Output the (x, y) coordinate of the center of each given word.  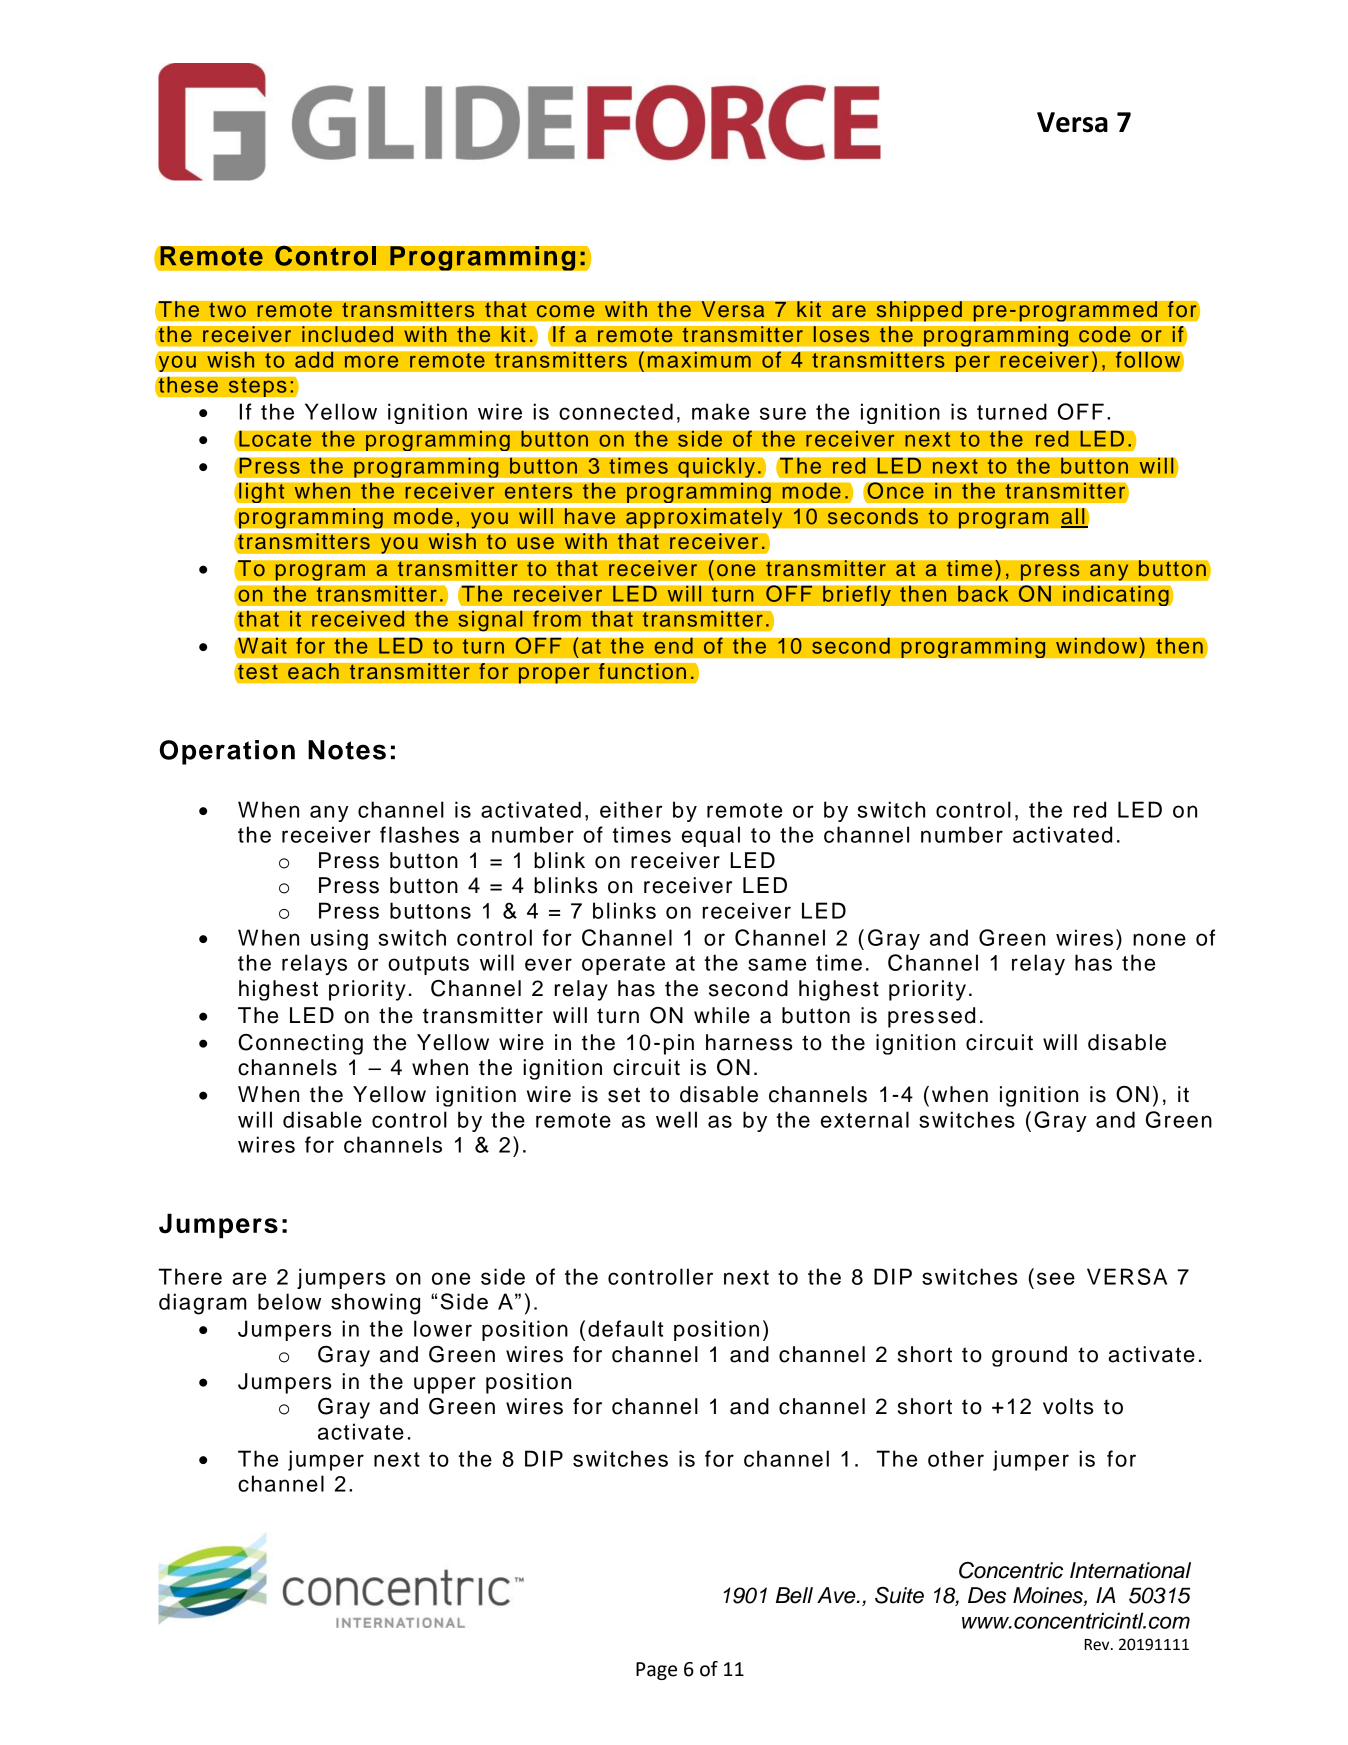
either (631, 809)
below (289, 1301)
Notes (347, 750)
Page (656, 1671)
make (720, 411)
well (676, 1119)
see (1056, 1278)
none (1159, 939)
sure (783, 413)
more (371, 361)
